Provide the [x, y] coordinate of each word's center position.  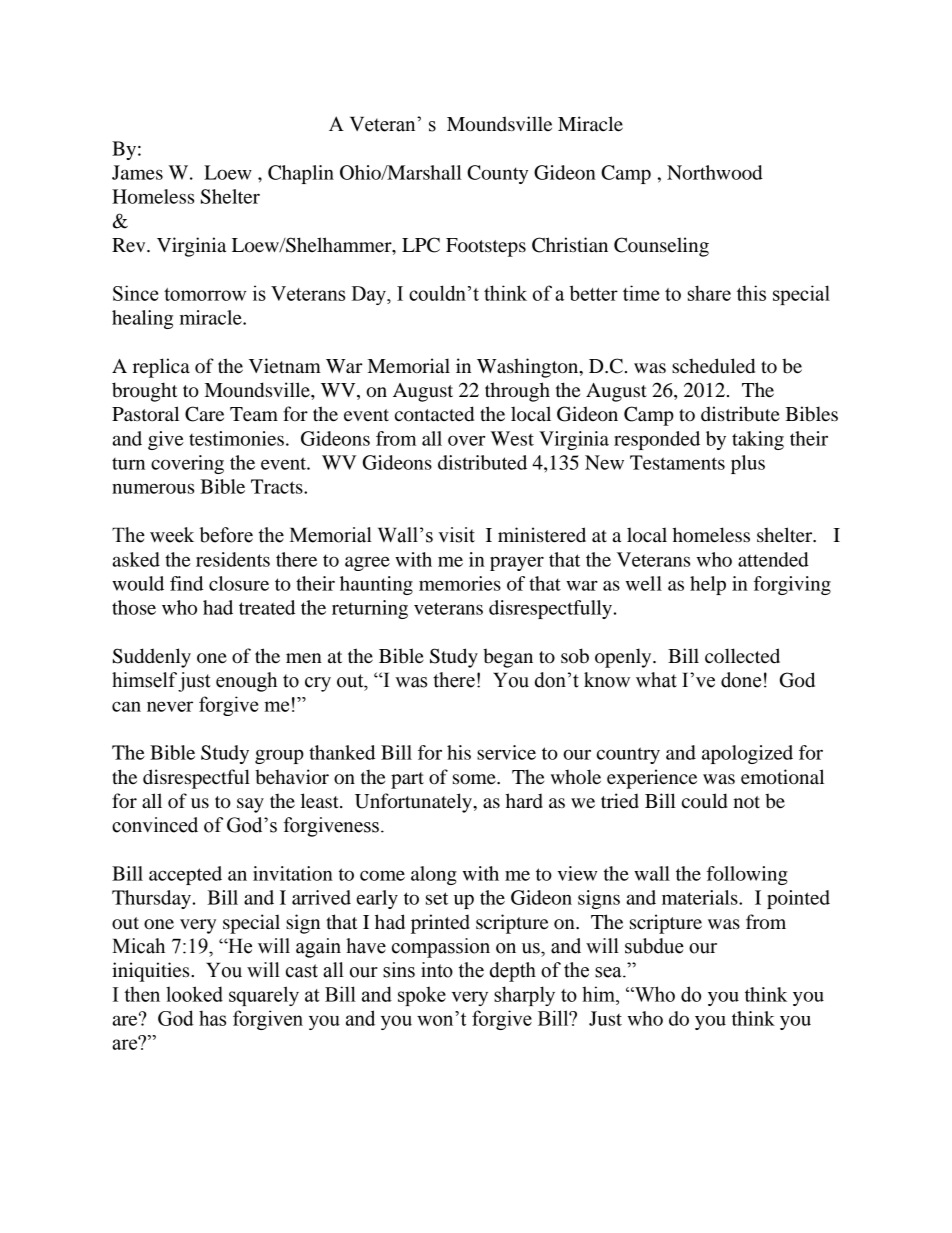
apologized [747, 754]
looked [194, 994]
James [137, 172]
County [497, 174]
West [512, 438]
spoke [422, 996]
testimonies [236, 438]
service [506, 752]
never [170, 706]
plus [748, 464]
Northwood [715, 172]
